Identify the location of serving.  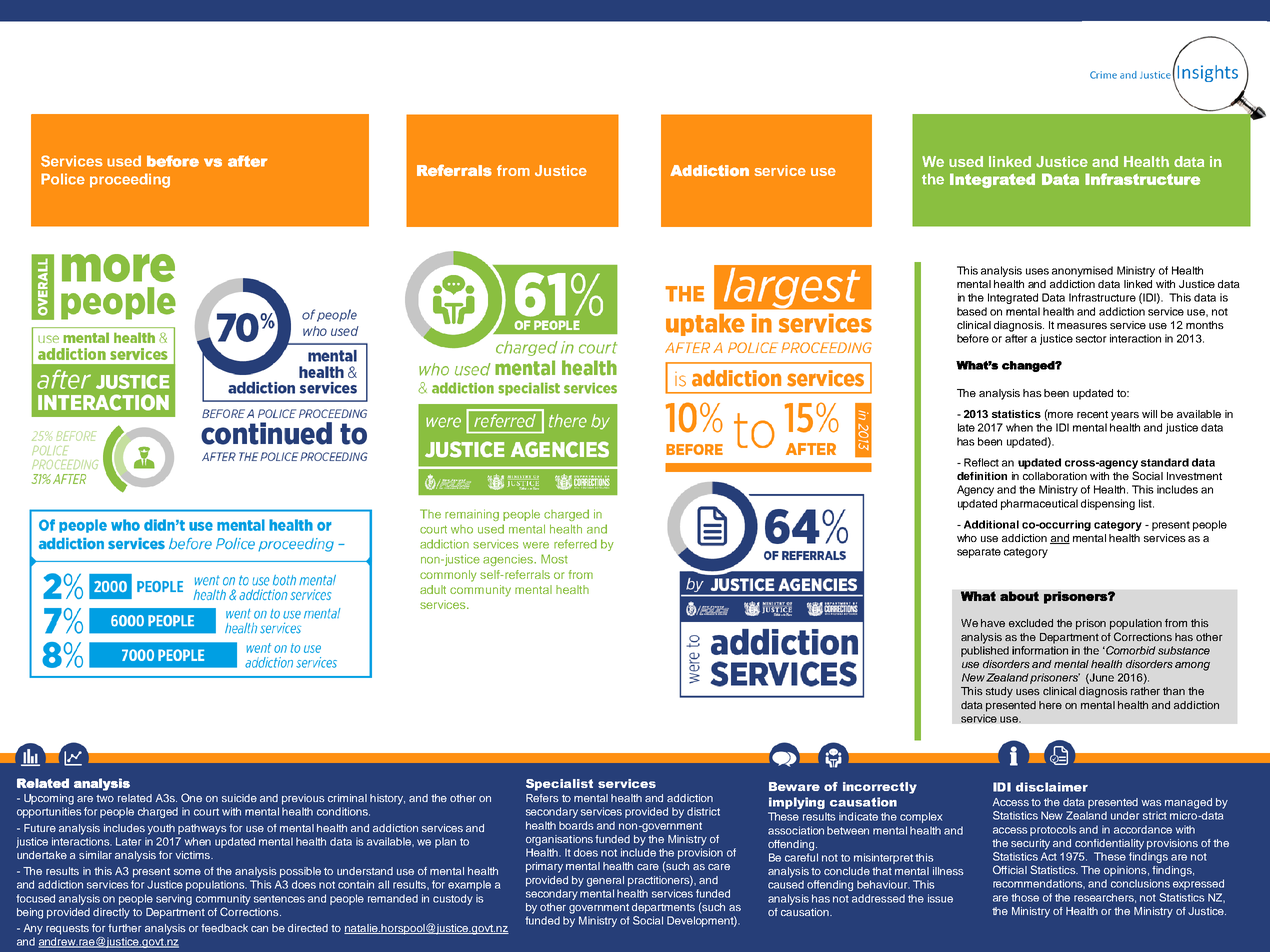
(174, 899).
